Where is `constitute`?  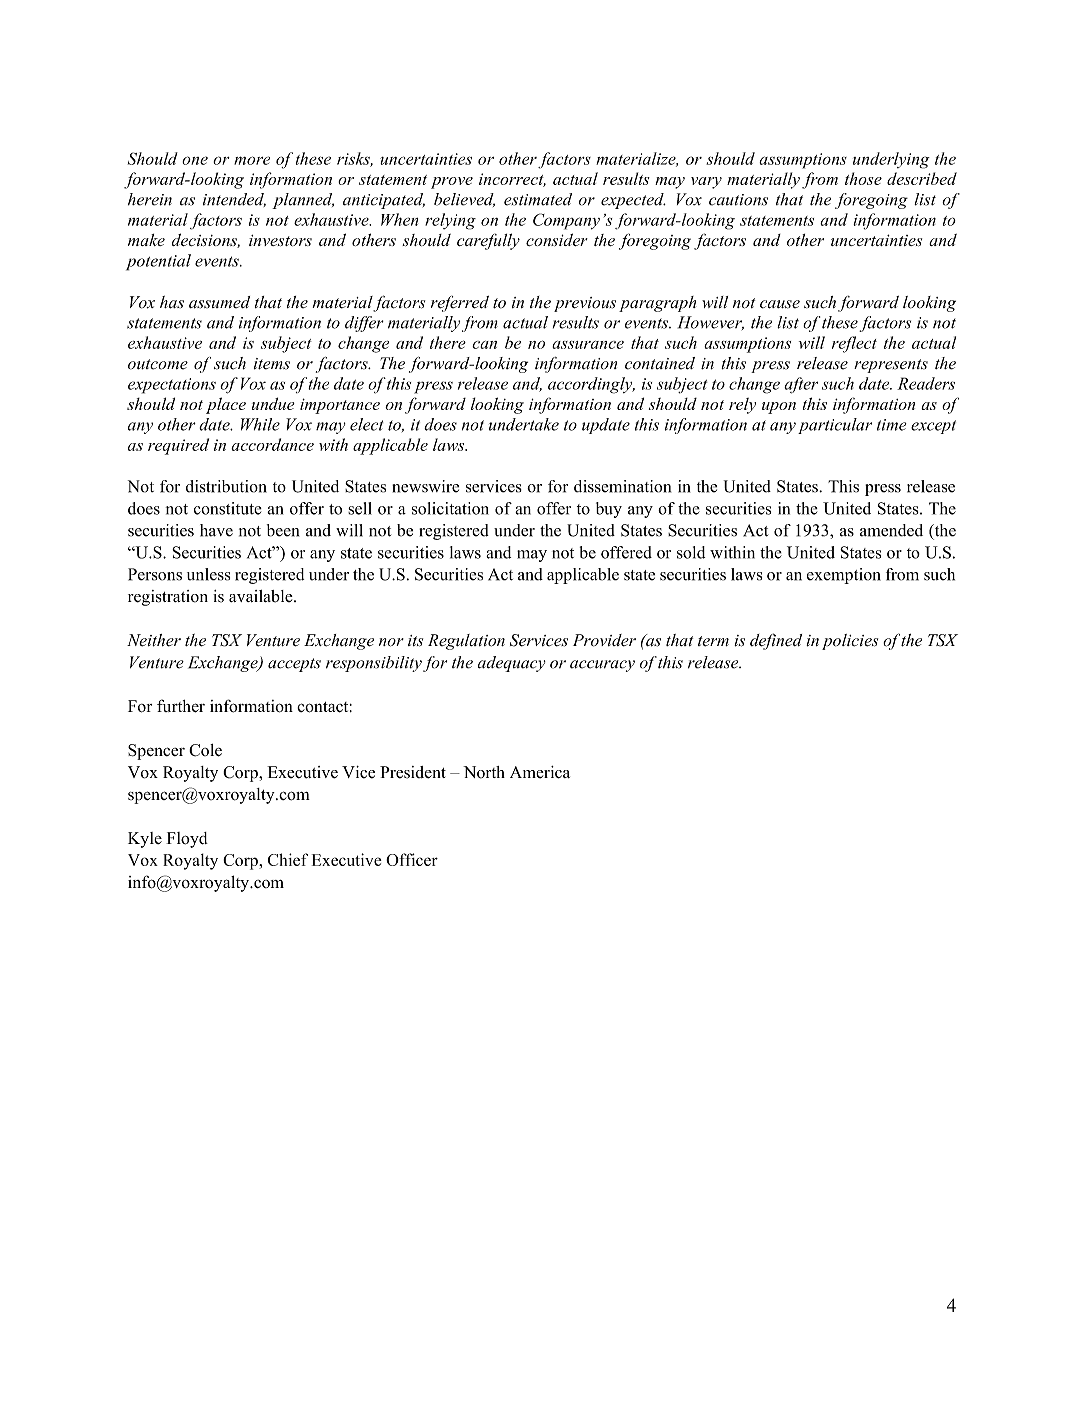
constitute is located at coordinates (228, 508).
